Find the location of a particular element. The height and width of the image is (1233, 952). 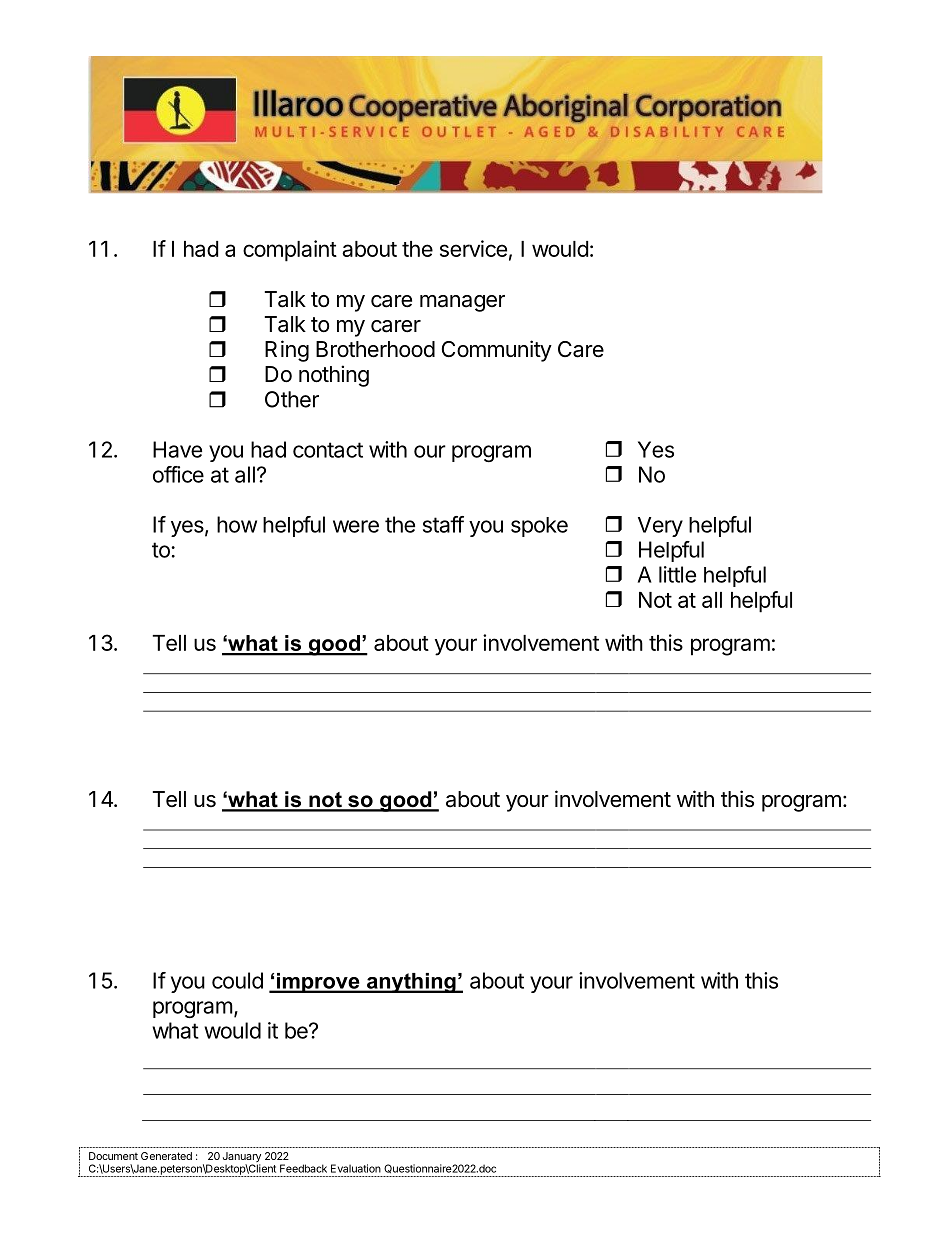

anything is located at coordinates (411, 983).
